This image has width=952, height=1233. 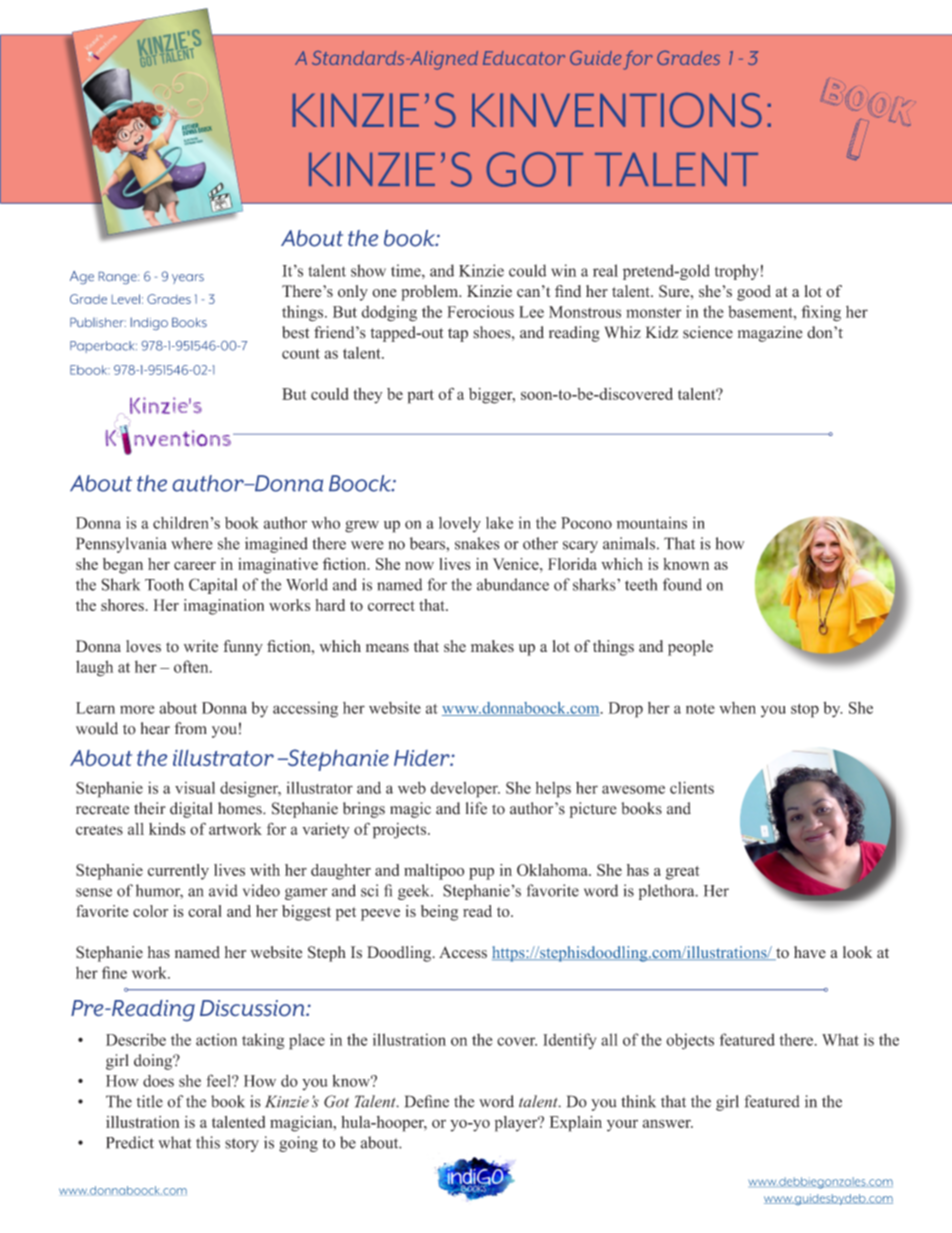 I want to click on years, so click(x=188, y=279).
